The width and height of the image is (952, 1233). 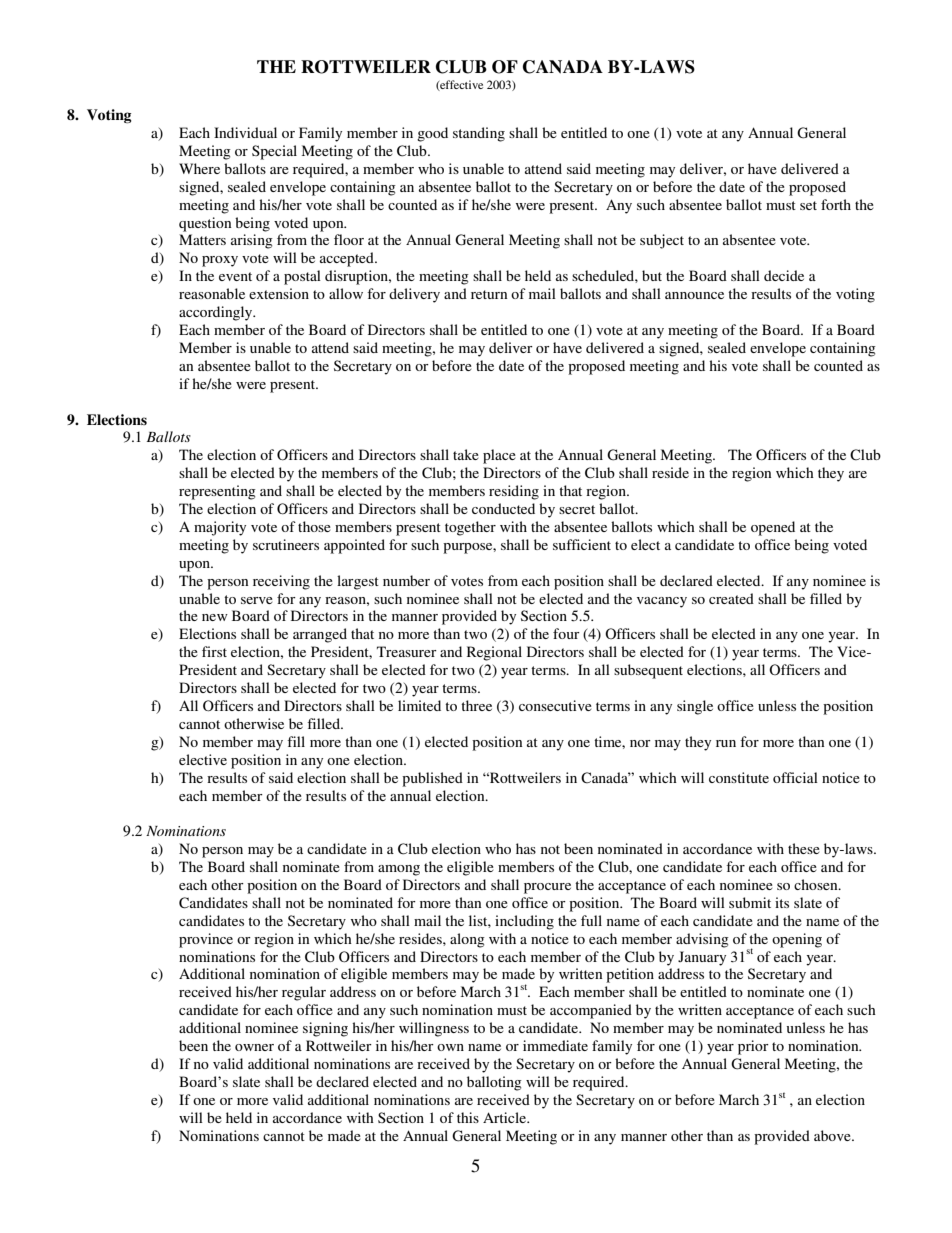 What do you see at coordinates (506, 1117) in the image?
I see `Article` at bounding box center [506, 1117].
